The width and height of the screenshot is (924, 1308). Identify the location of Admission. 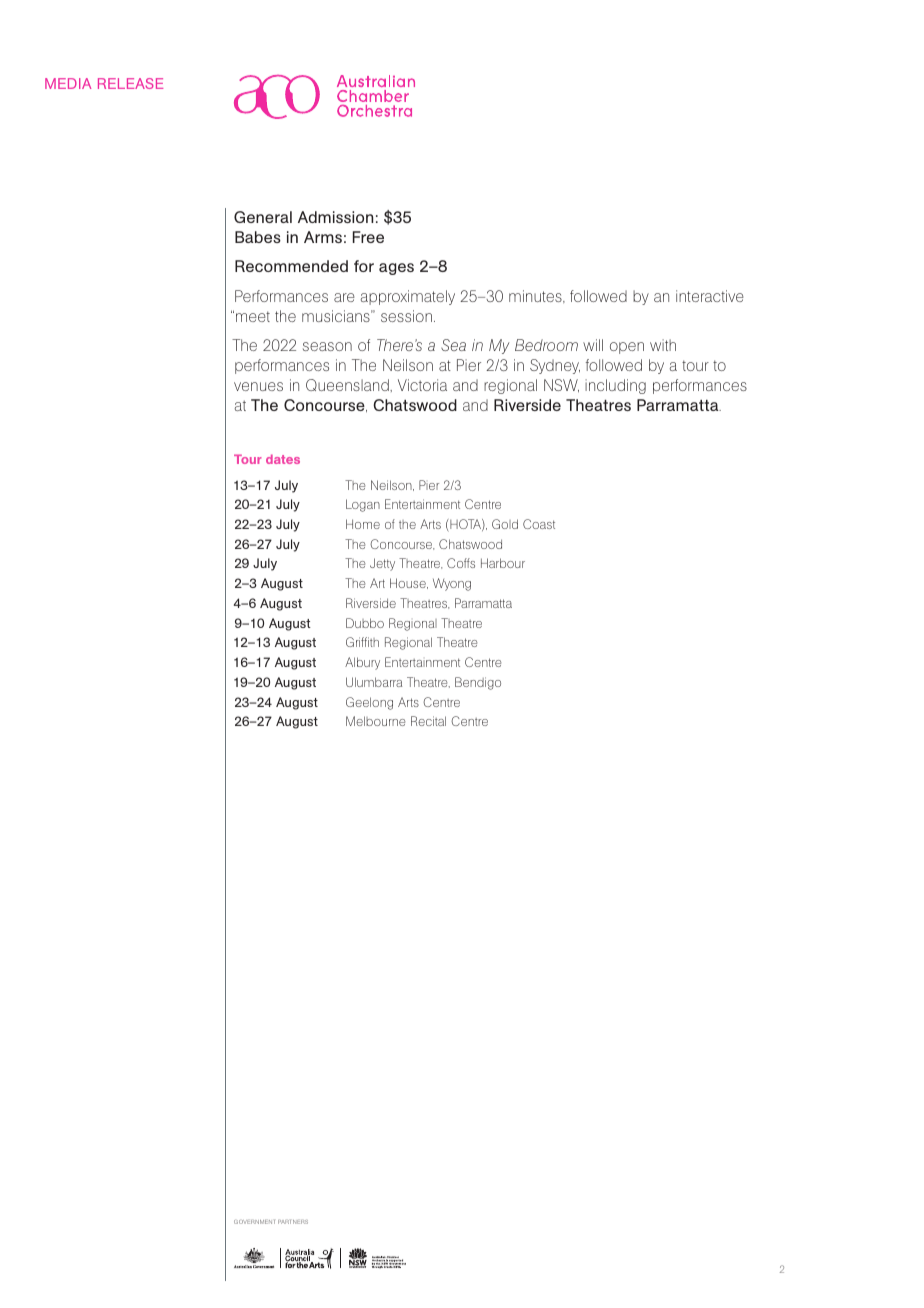
(335, 217).
